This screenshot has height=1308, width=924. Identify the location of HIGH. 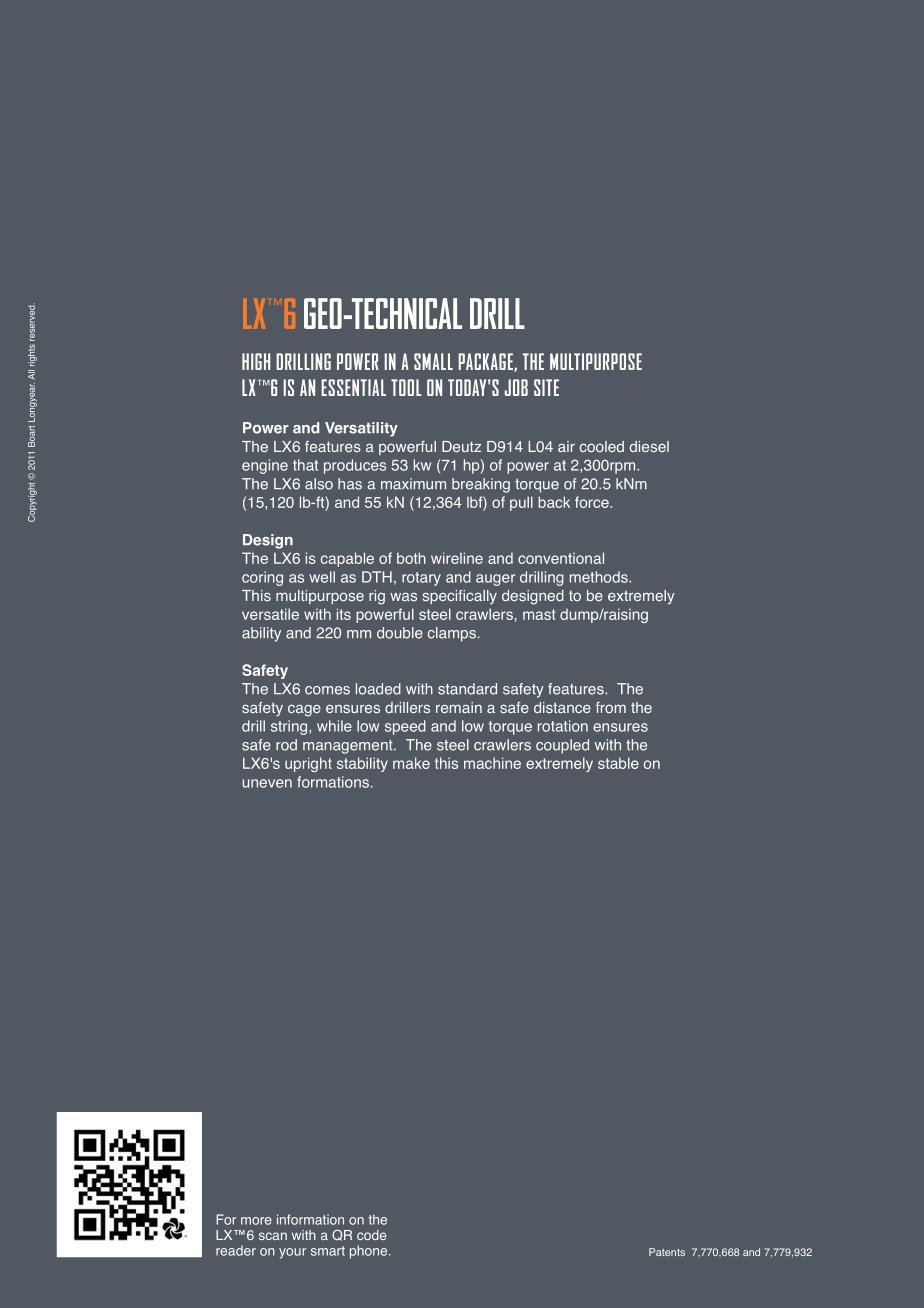
(256, 361).
